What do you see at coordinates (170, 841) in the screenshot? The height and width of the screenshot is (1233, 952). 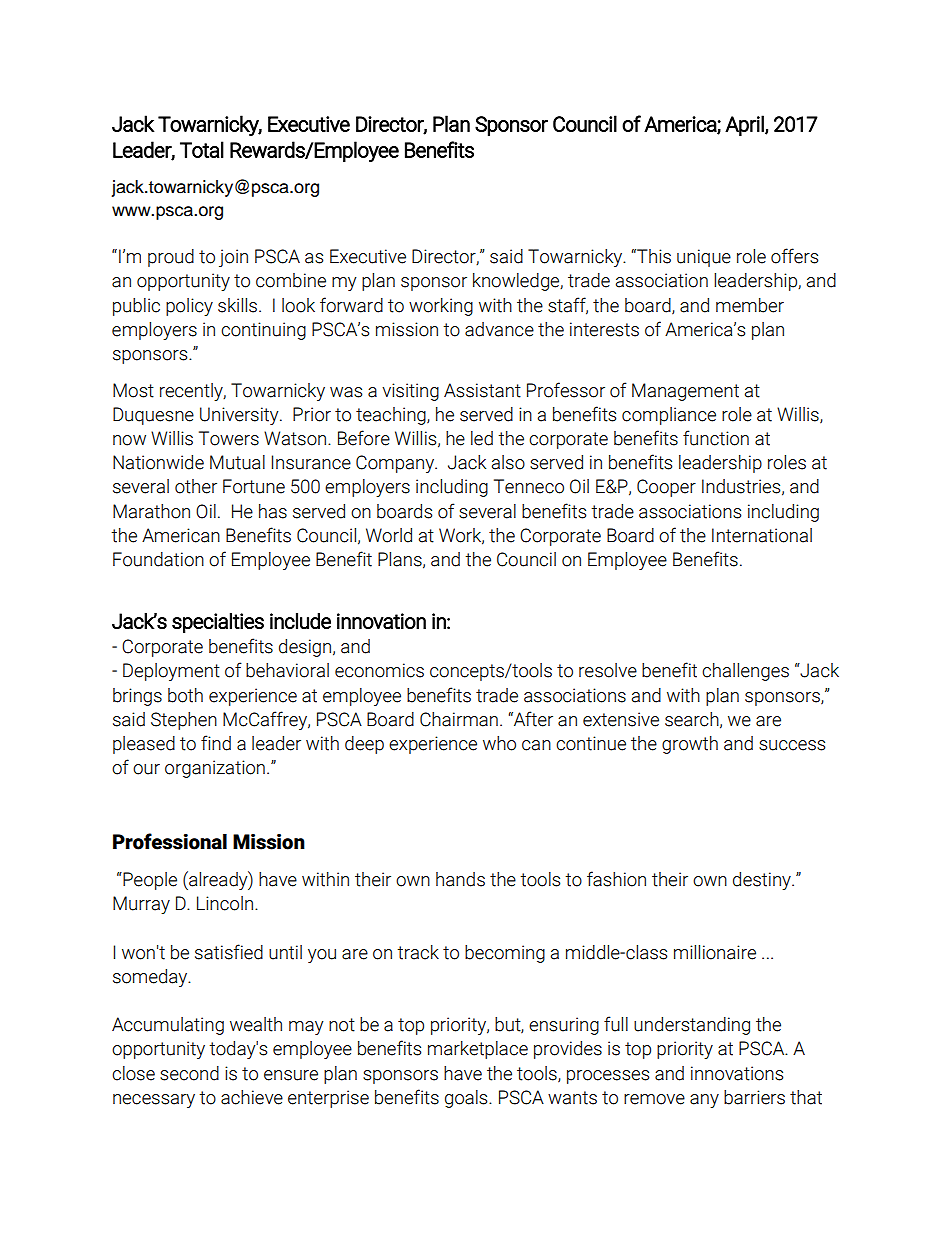 I see `Professional` at bounding box center [170, 841].
